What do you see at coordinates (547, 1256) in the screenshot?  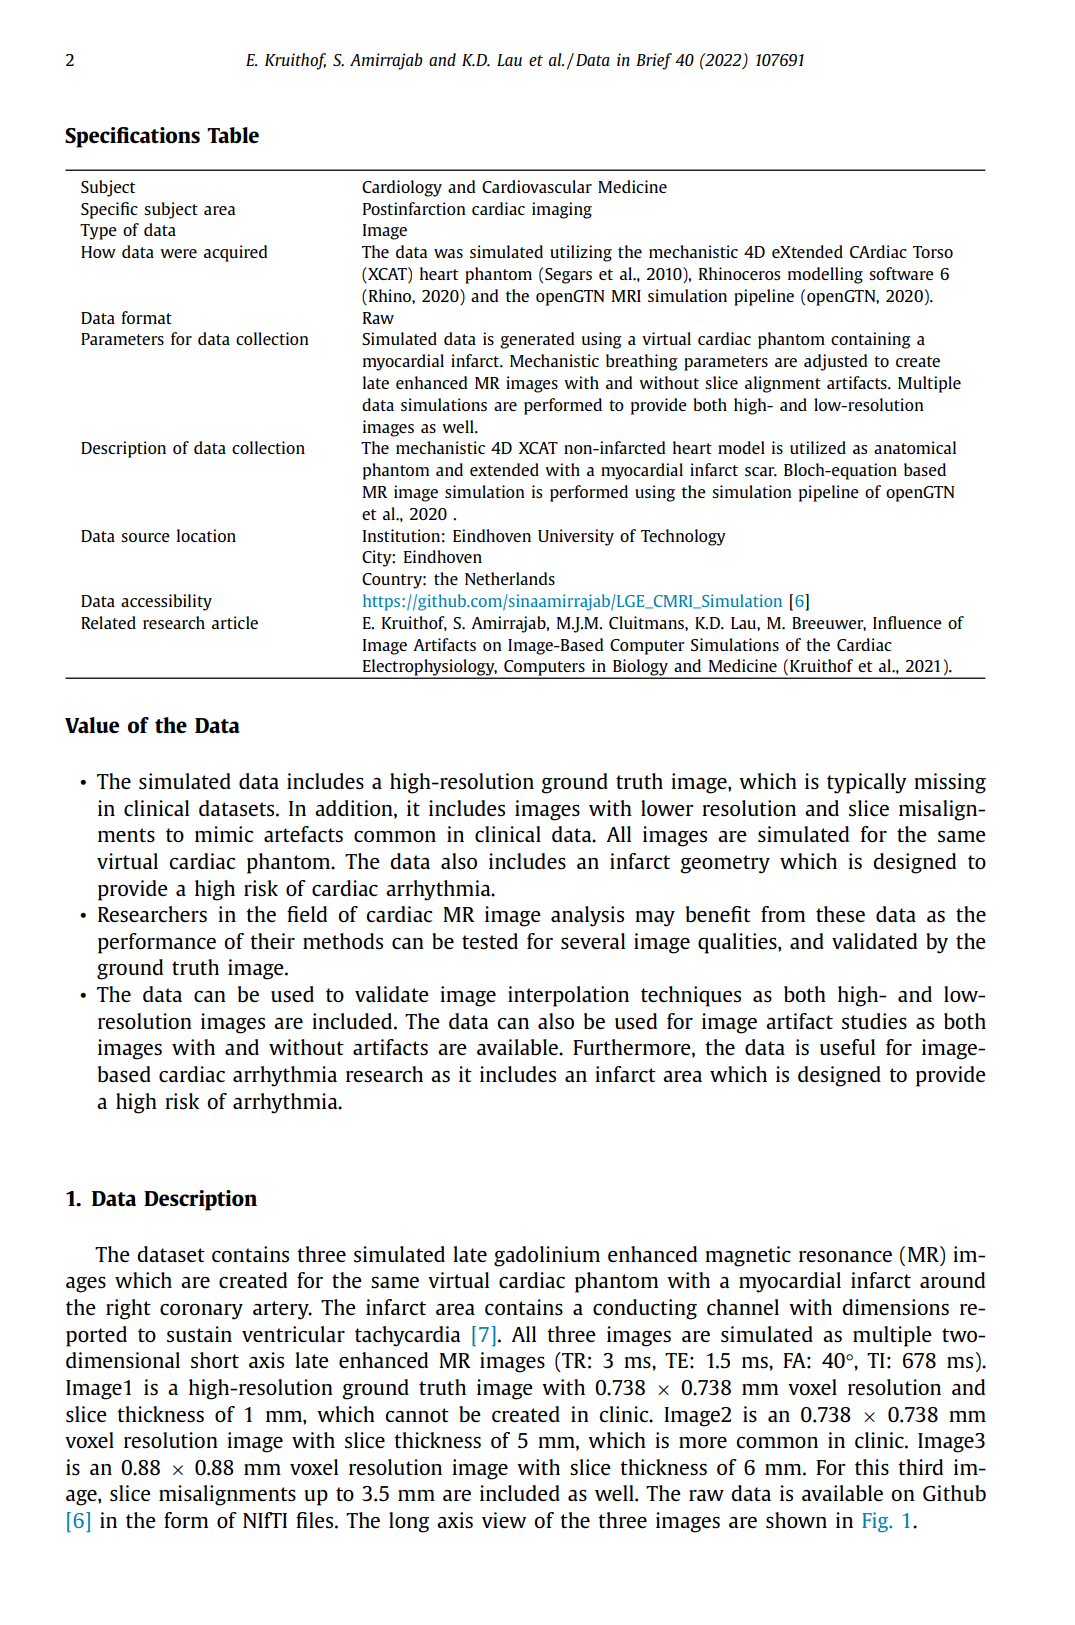 I see `gadolinium` at bounding box center [547, 1256].
